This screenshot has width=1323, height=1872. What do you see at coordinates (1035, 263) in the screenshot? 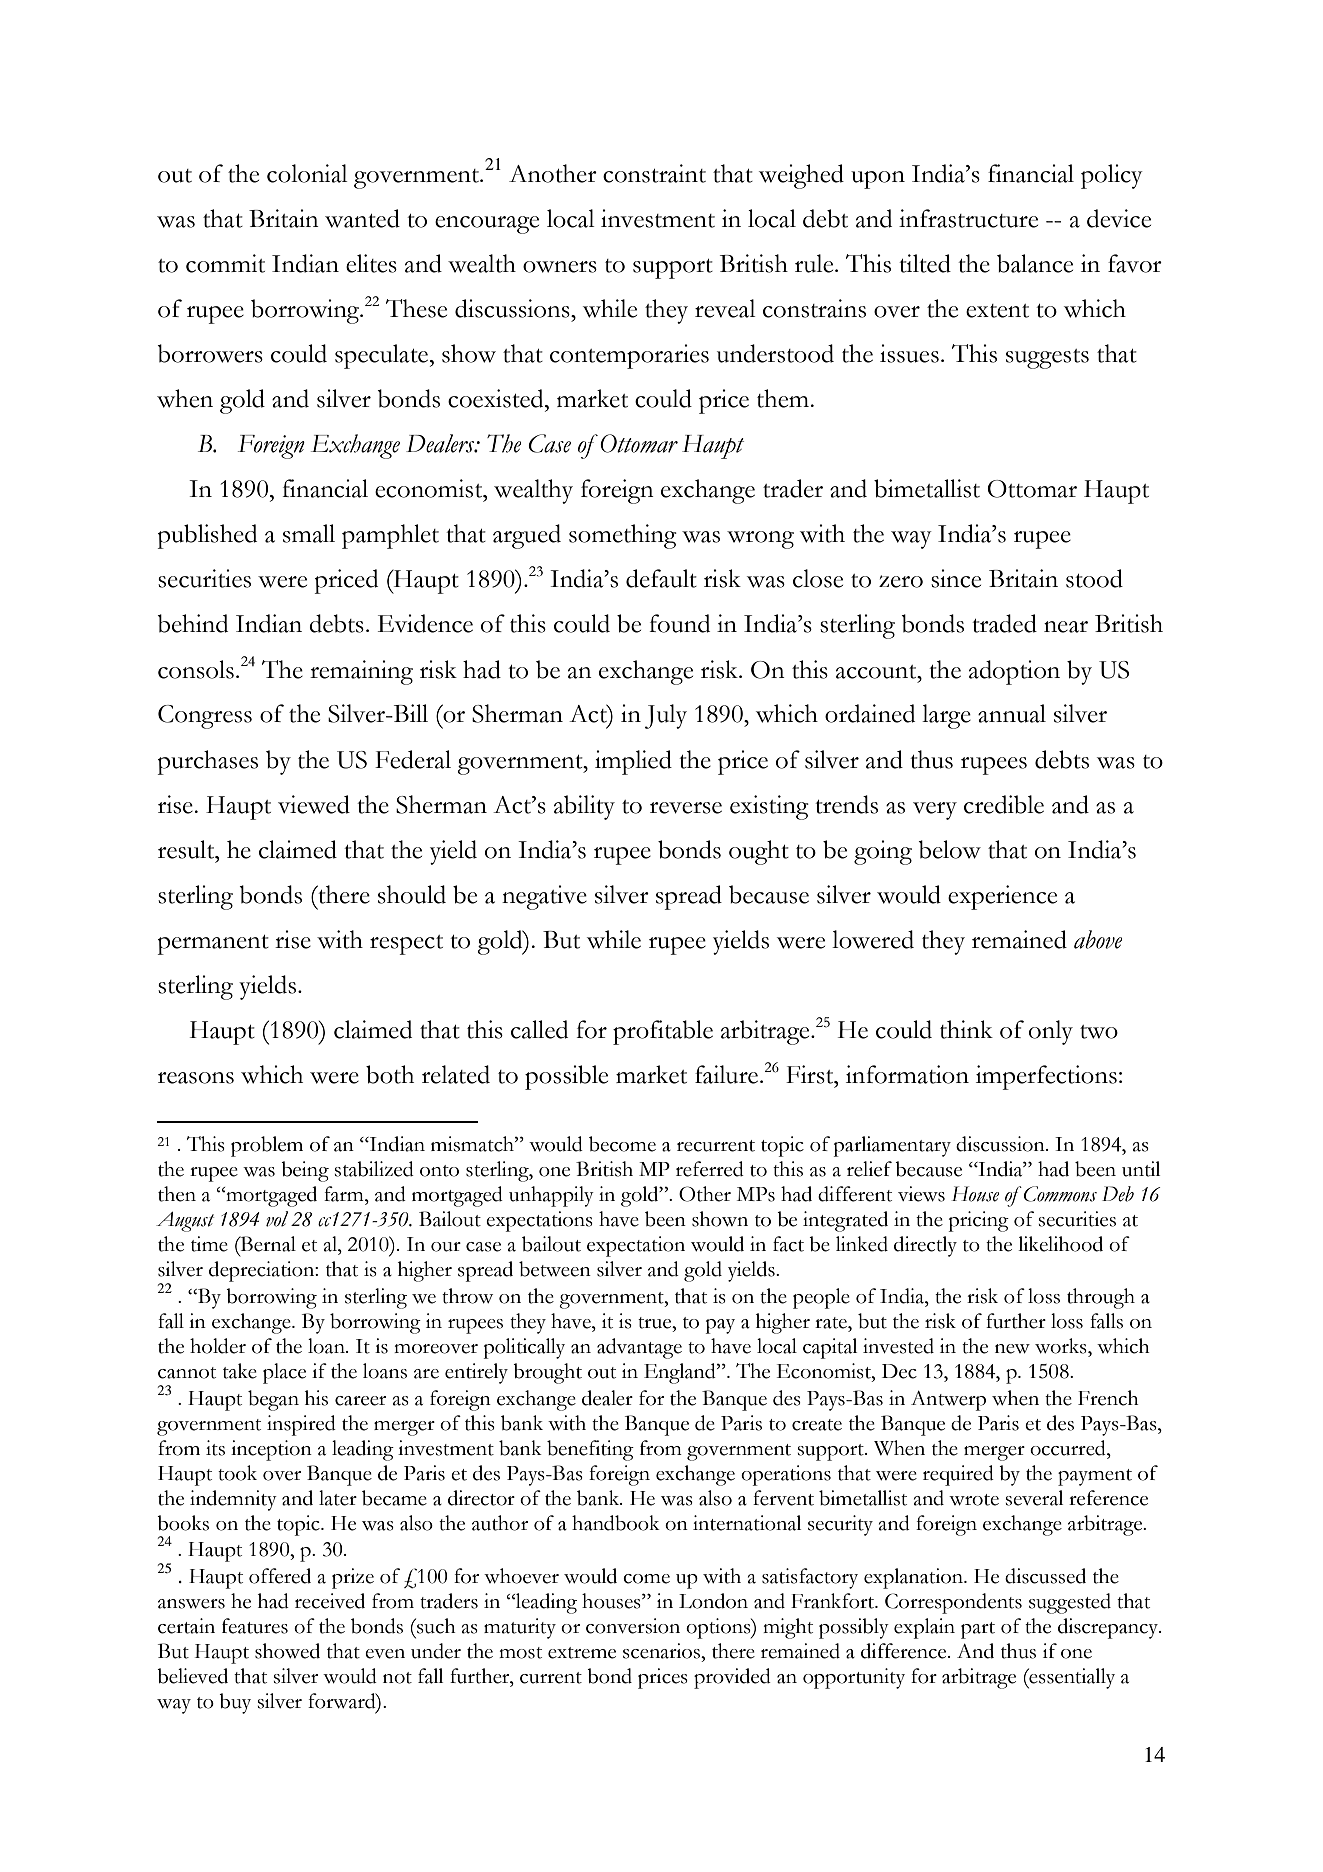
I see `balance` at bounding box center [1035, 263].
